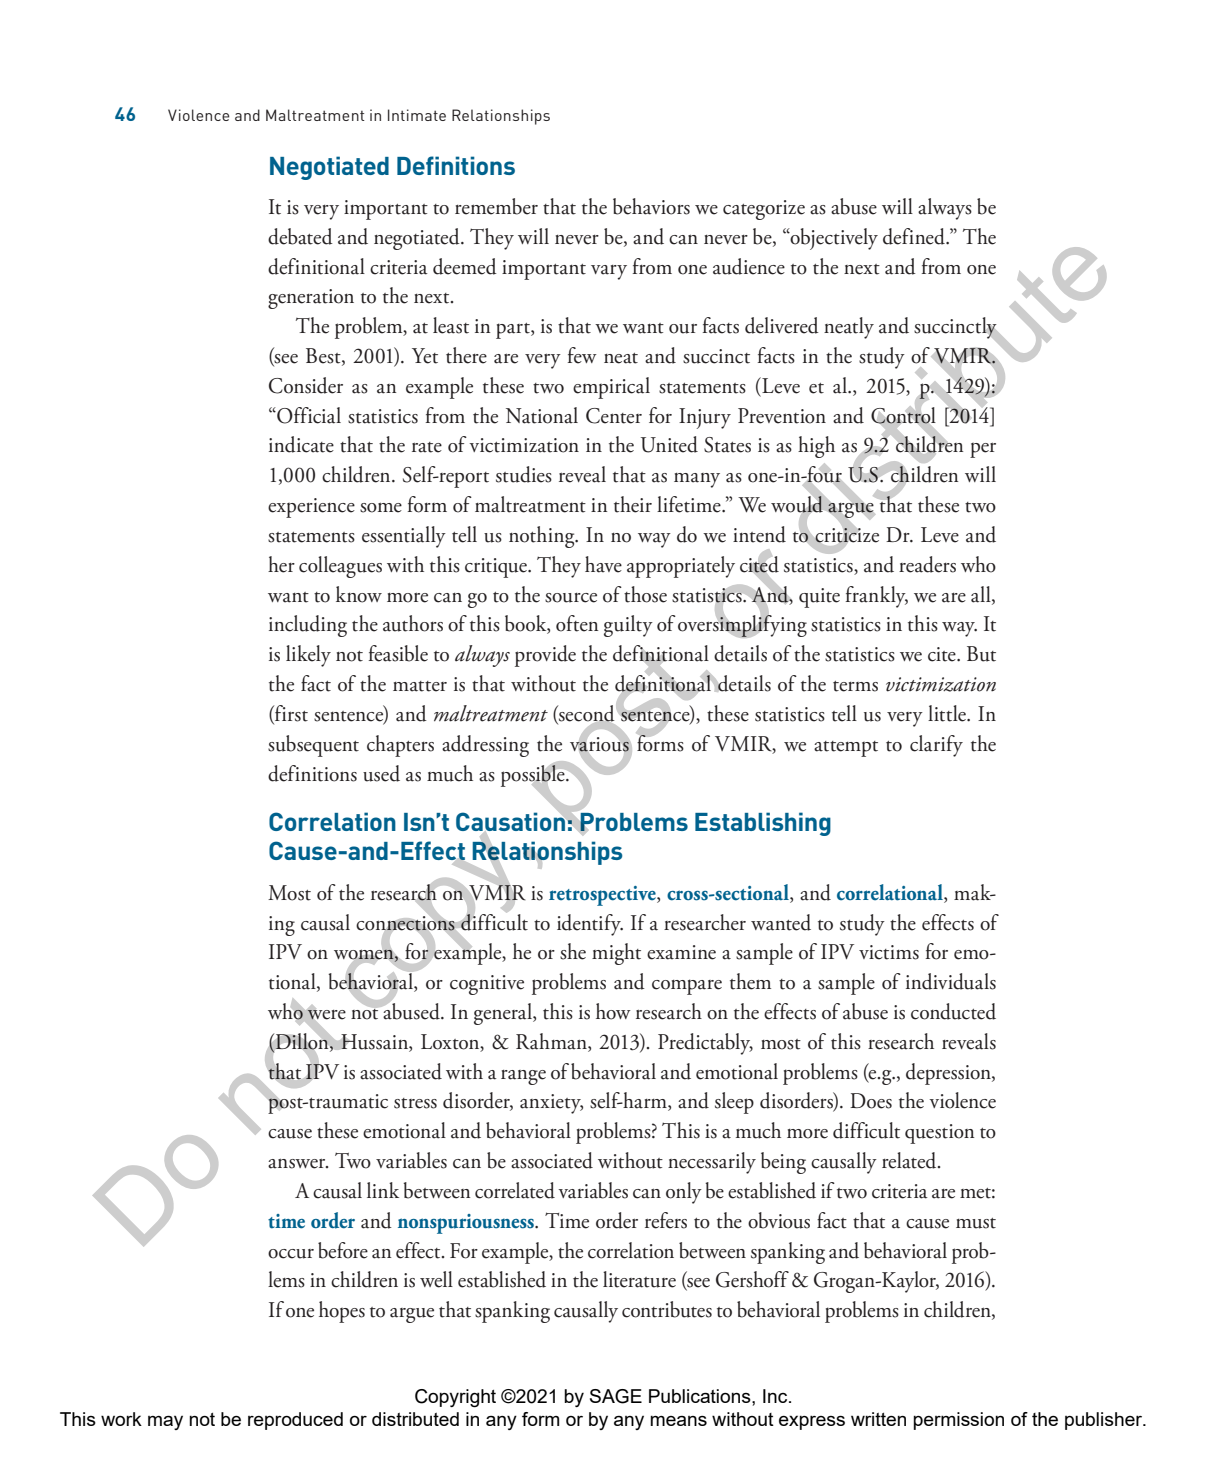  I want to click on might, so click(616, 954).
